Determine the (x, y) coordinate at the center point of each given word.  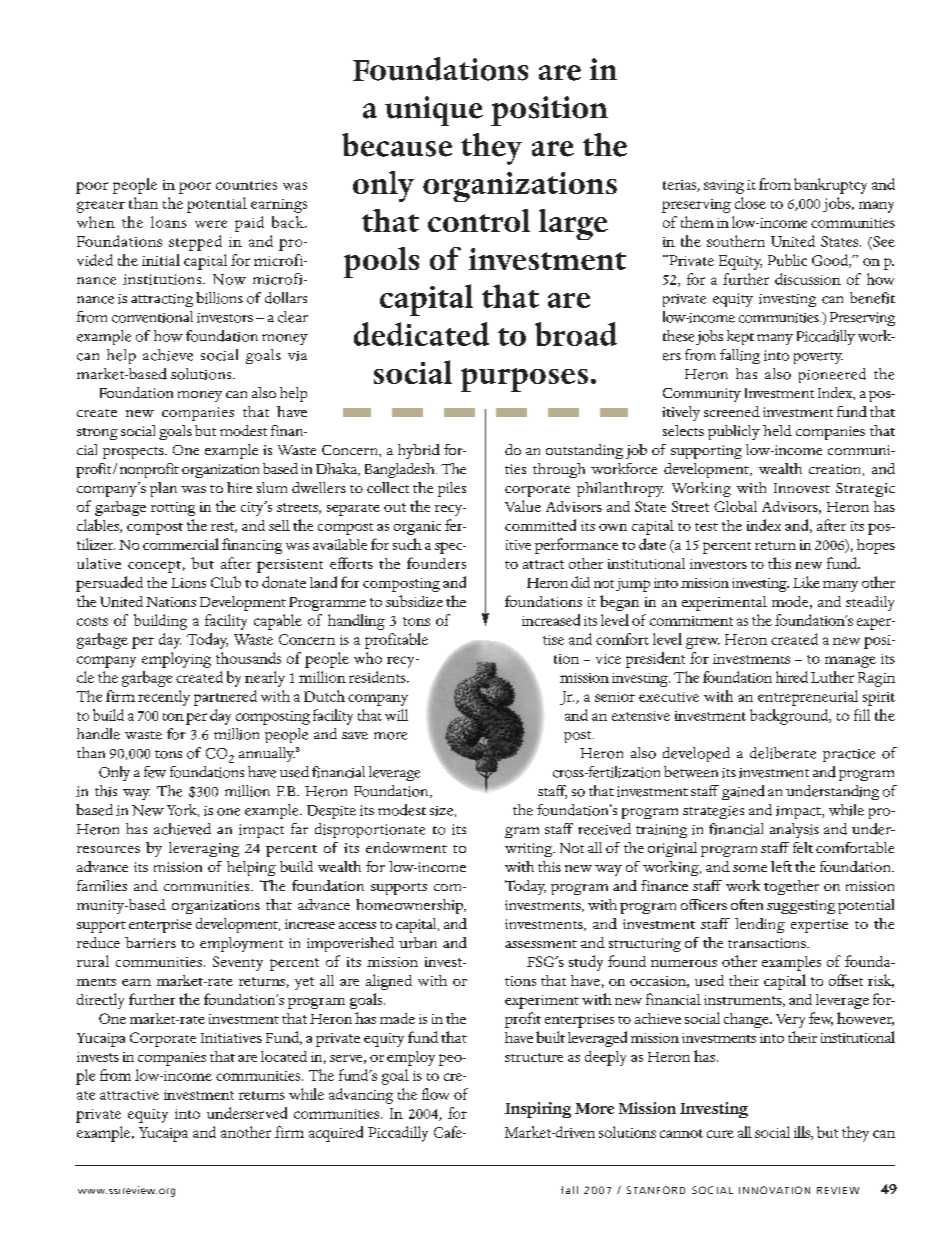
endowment (406, 847)
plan (163, 489)
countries (246, 185)
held (777, 430)
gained (743, 792)
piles (452, 489)
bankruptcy (830, 186)
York (183, 810)
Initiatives (231, 1038)
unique (434, 111)
